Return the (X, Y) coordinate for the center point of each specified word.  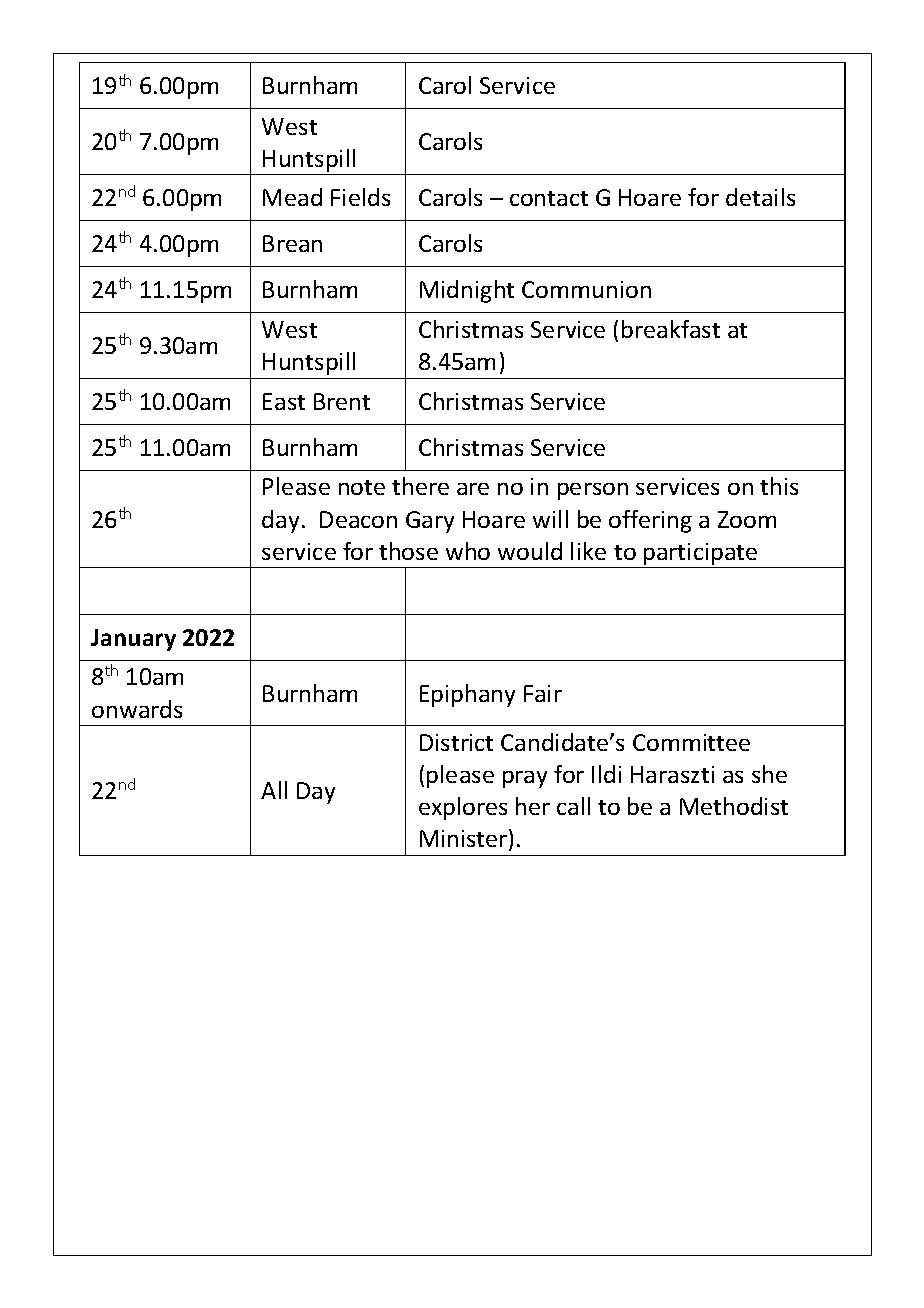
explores (463, 808)
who (468, 551)
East (284, 401)
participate (700, 554)
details (760, 197)
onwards (137, 709)
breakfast (671, 329)
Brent (342, 401)
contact (549, 198)
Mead (292, 197)
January (133, 640)
